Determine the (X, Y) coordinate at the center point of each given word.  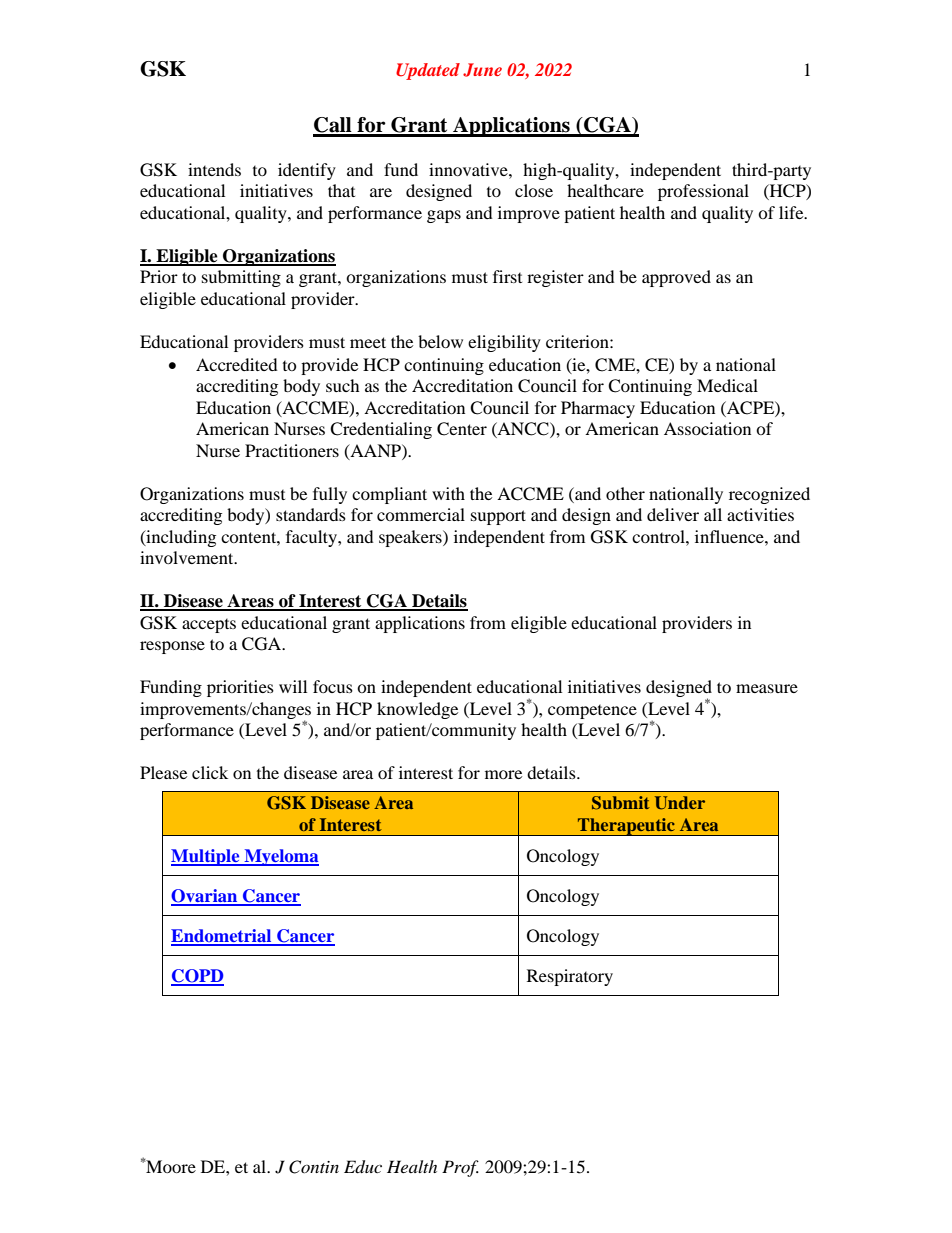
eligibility (504, 343)
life (792, 212)
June (482, 70)
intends (214, 169)
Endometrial (222, 937)
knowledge (417, 710)
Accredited (237, 364)
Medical (727, 385)
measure (767, 688)
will (293, 686)
